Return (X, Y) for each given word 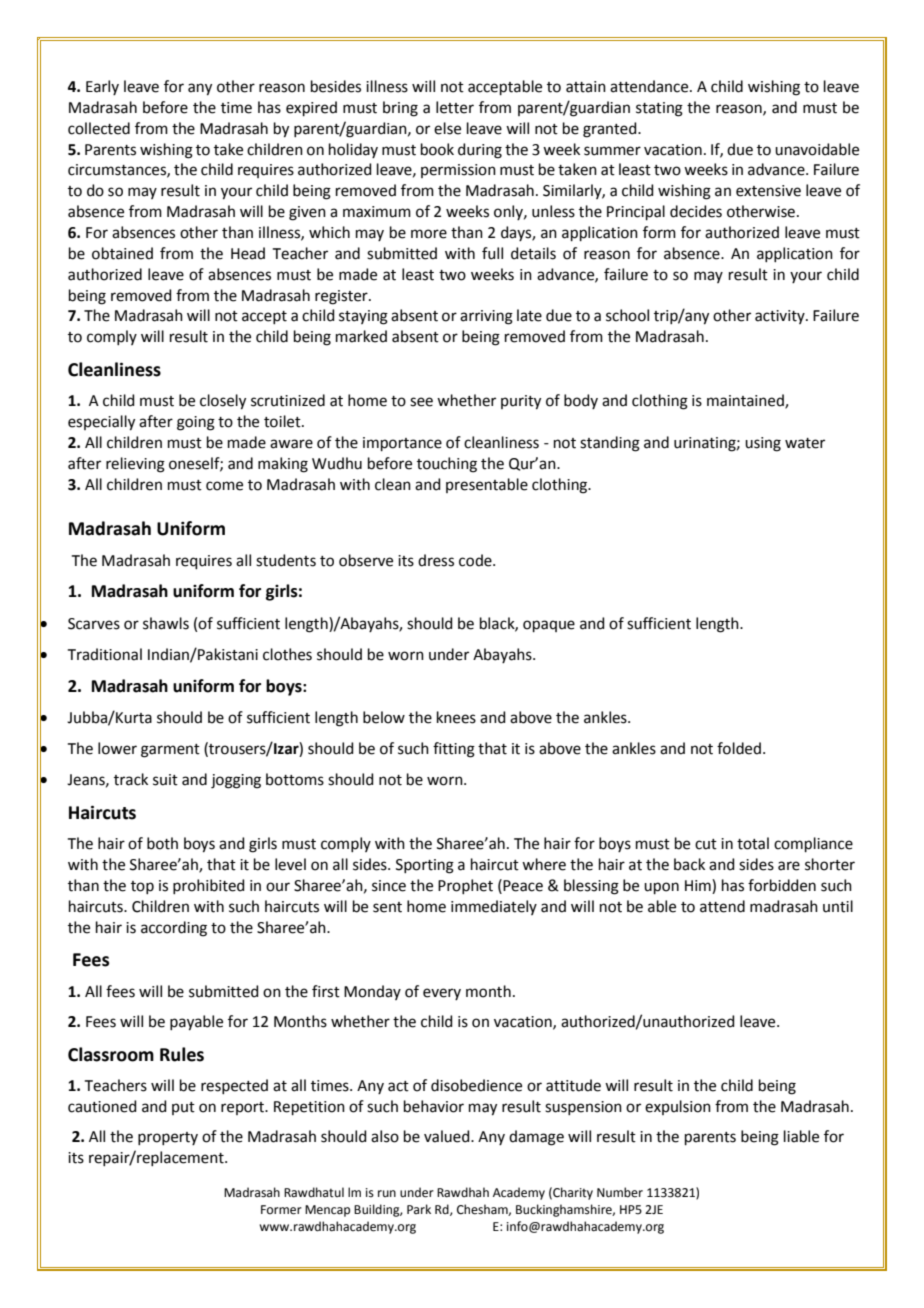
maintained (746, 401)
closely (223, 402)
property (168, 1138)
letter (455, 107)
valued (448, 1136)
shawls (166, 623)
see (421, 402)
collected (99, 128)
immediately (494, 907)
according (174, 929)
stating (659, 109)
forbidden (782, 885)
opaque (549, 626)
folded (739, 748)
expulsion (678, 1107)
